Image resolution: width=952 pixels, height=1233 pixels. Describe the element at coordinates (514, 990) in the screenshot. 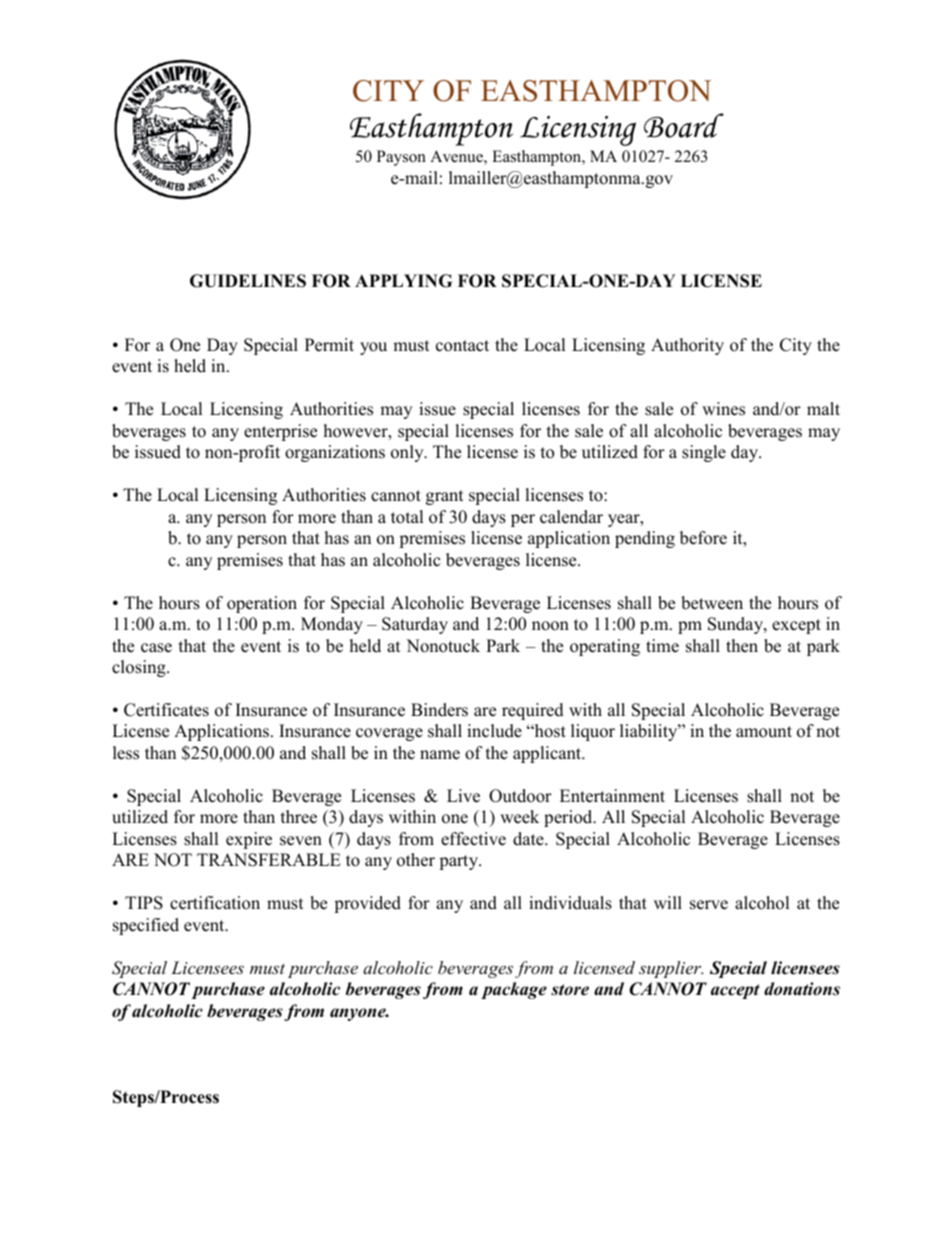

I see `package` at that location.
